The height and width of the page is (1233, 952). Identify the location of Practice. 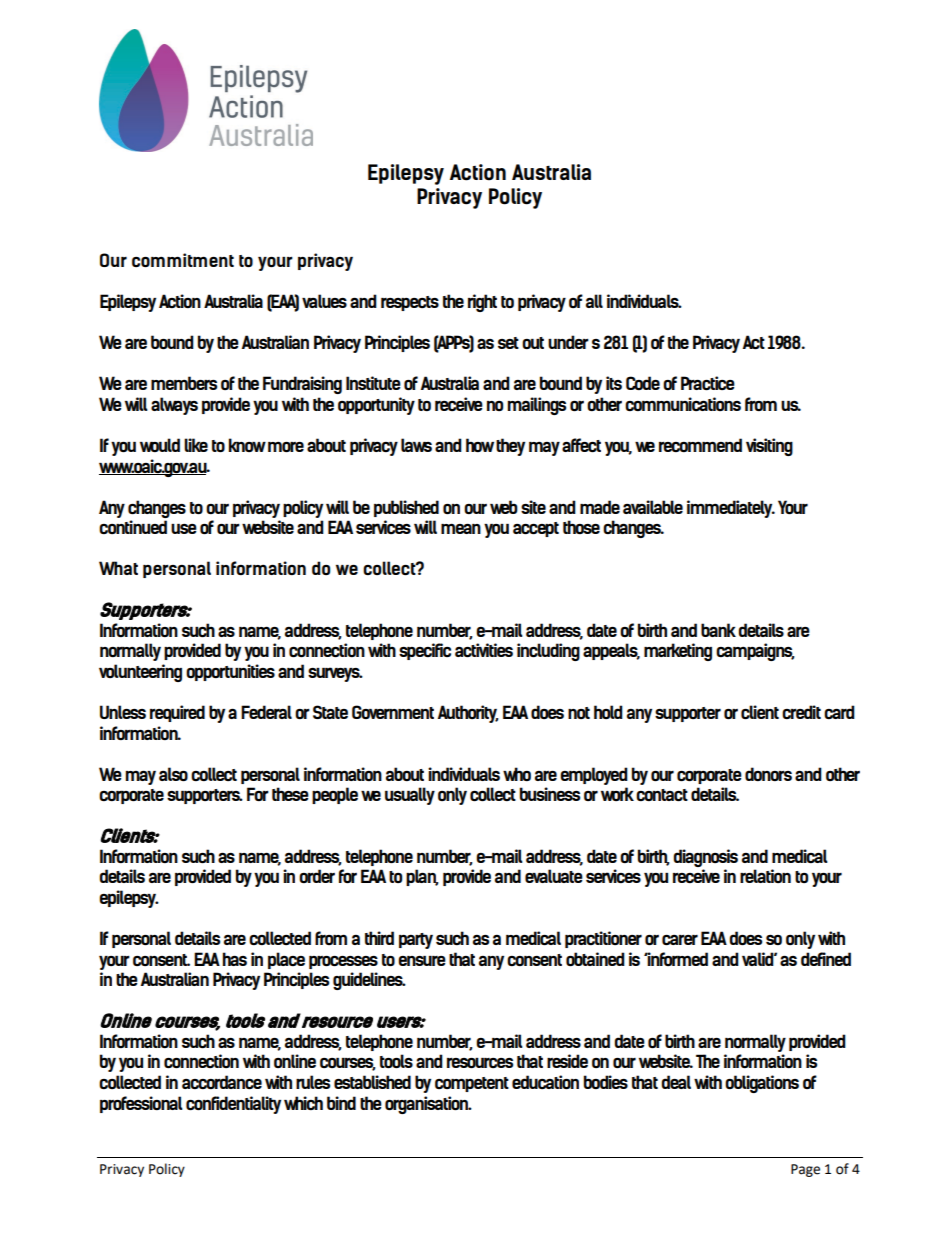
(708, 383).
